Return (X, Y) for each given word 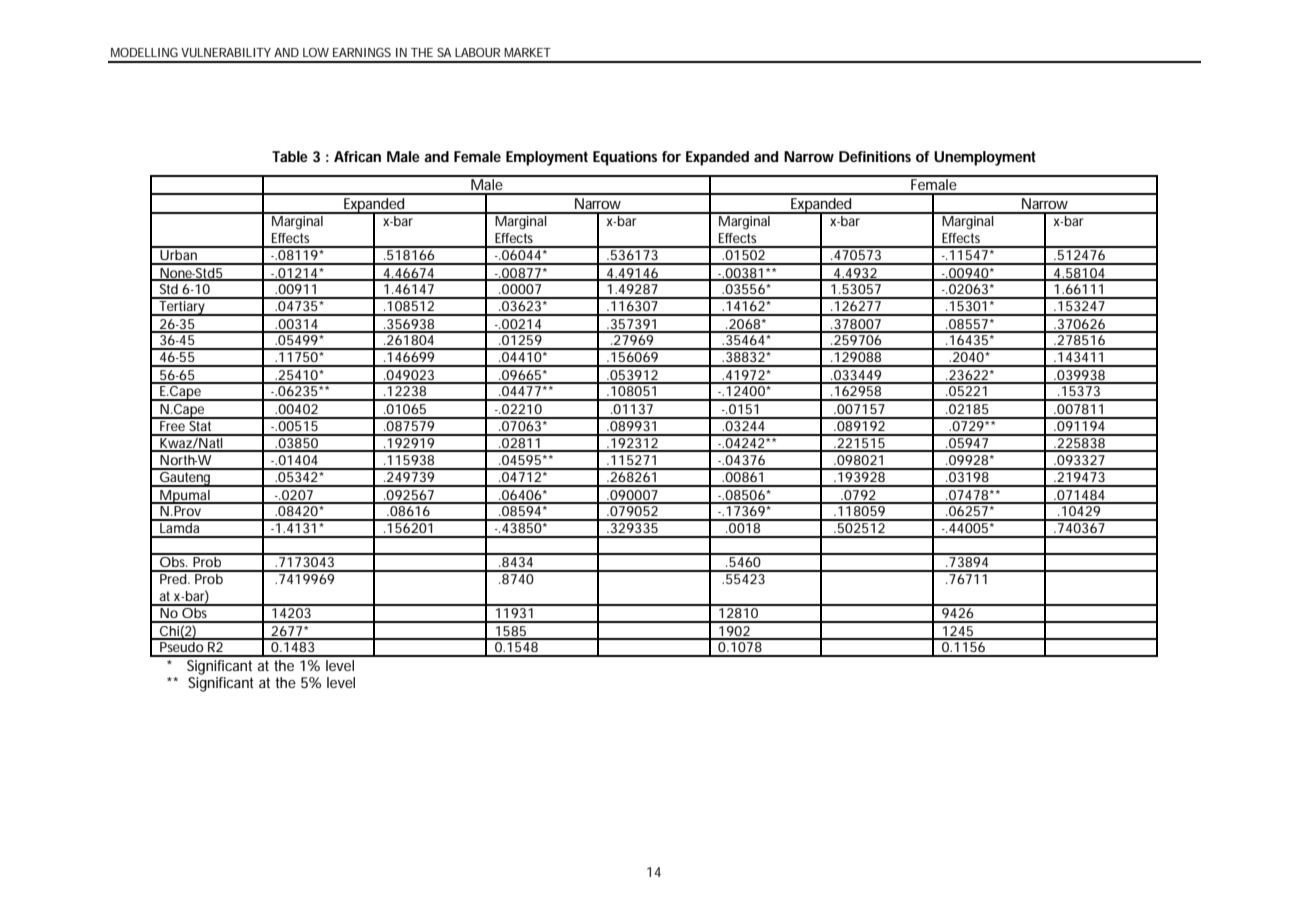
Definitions (875, 156)
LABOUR (477, 52)
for (671, 156)
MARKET (527, 52)
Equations (625, 158)
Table (290, 156)
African (357, 156)
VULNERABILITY (226, 52)
